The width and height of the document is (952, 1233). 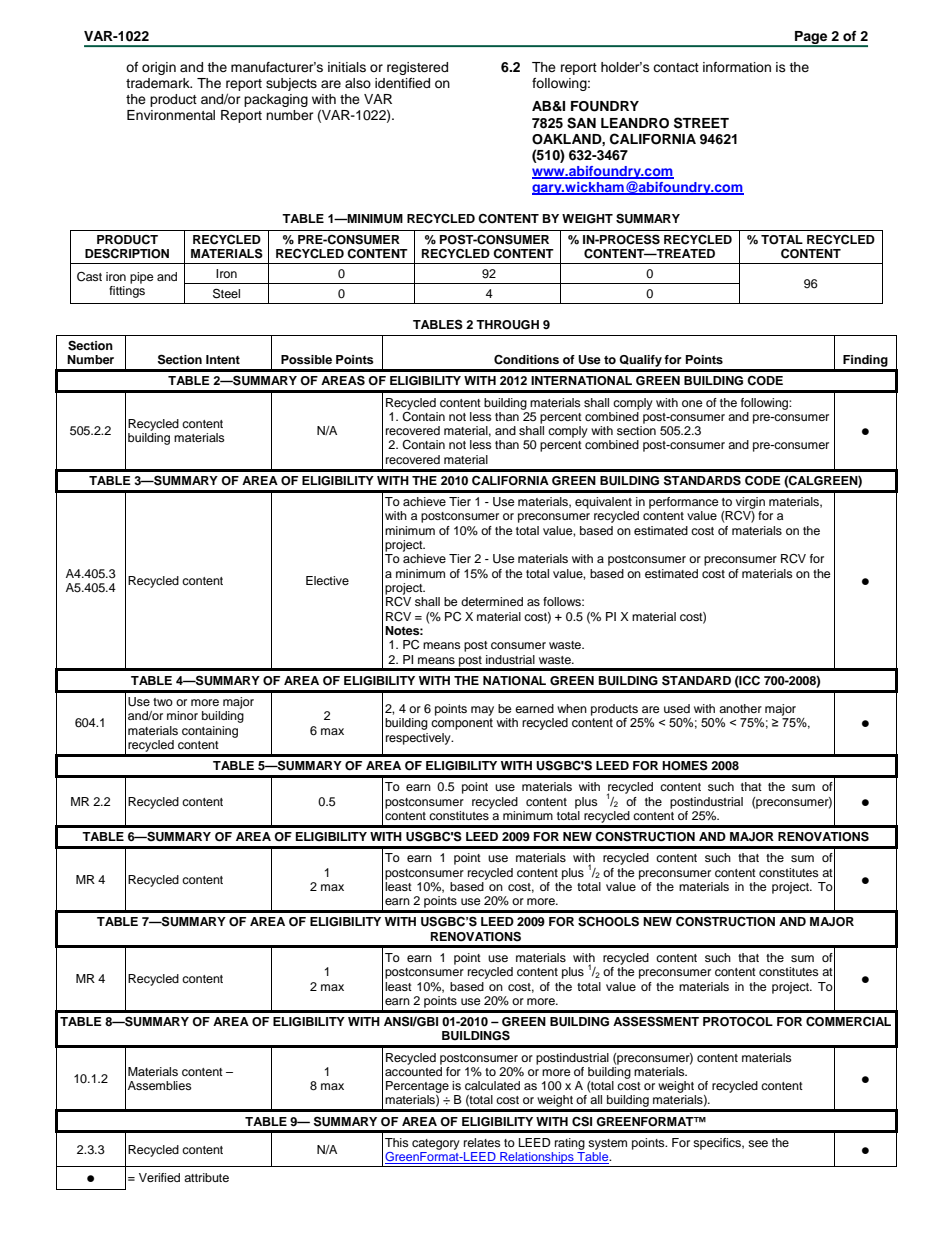 What do you see at coordinates (737, 67) in the document?
I see `information` at bounding box center [737, 67].
